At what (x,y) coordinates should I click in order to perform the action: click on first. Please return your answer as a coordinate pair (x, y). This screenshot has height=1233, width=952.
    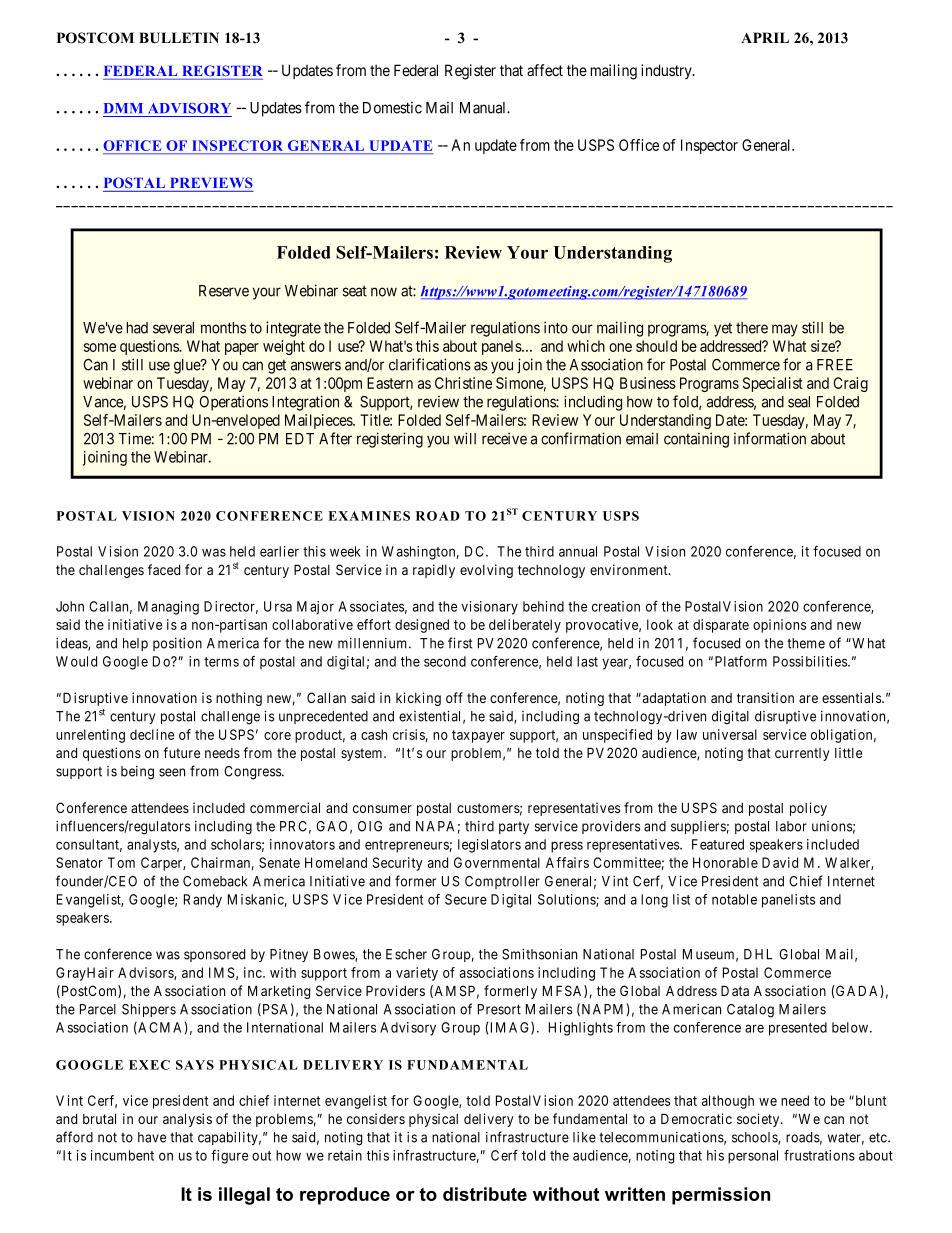
    Looking at the image, I should click on (460, 643).
